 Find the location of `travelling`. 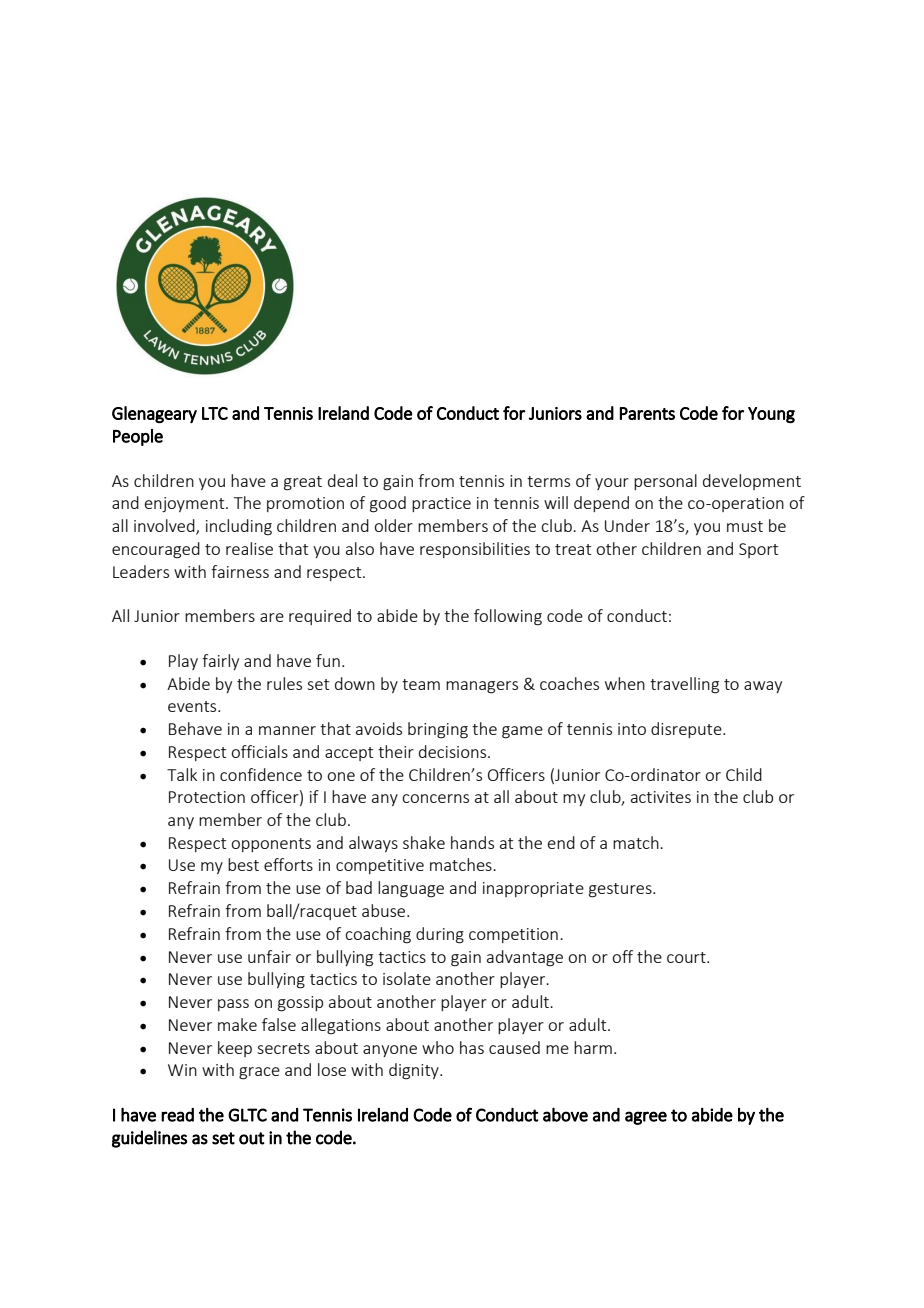

travelling is located at coordinates (684, 685).
